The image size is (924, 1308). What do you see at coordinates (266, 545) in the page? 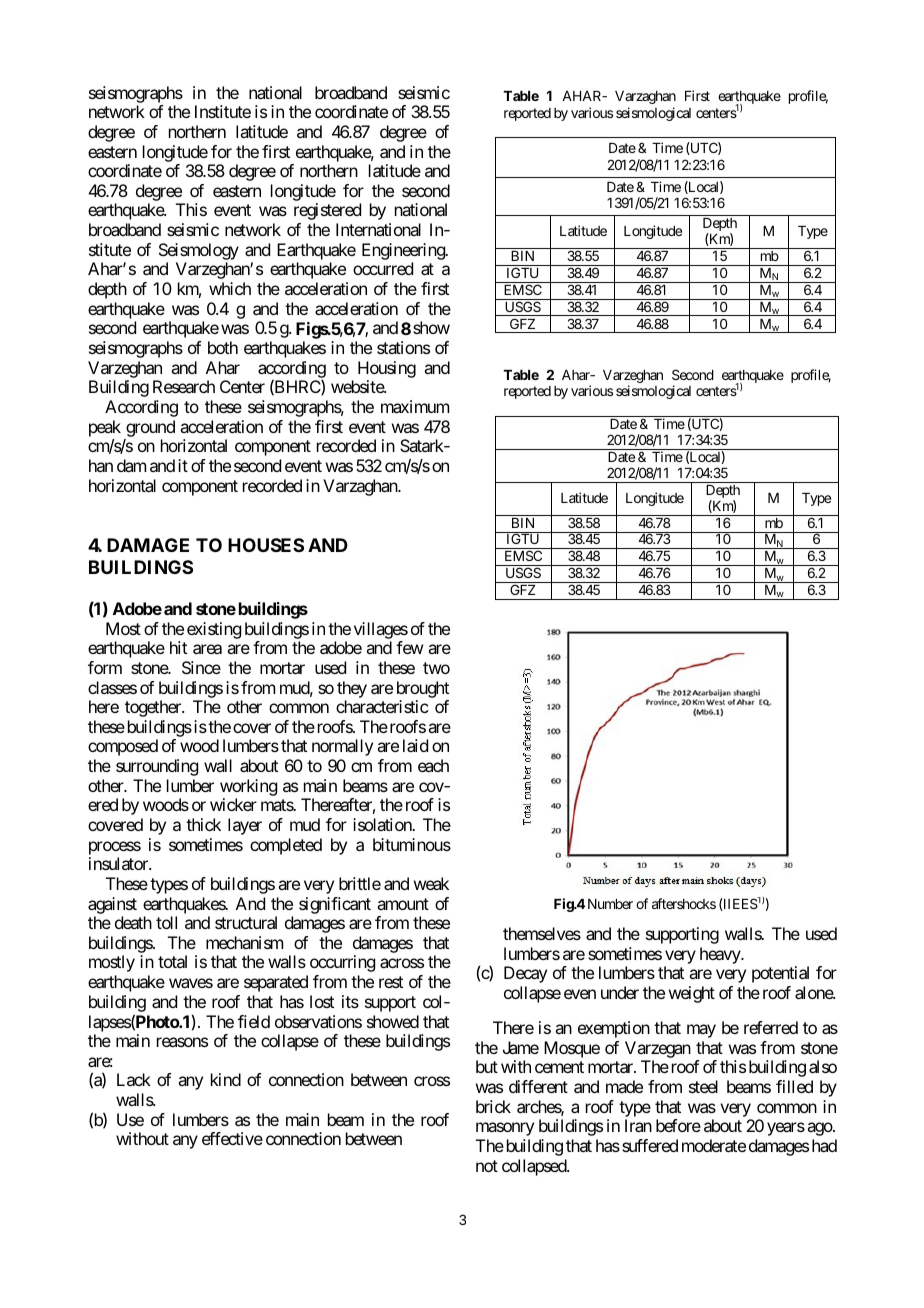
I see `HOUSES` at bounding box center [266, 545].
